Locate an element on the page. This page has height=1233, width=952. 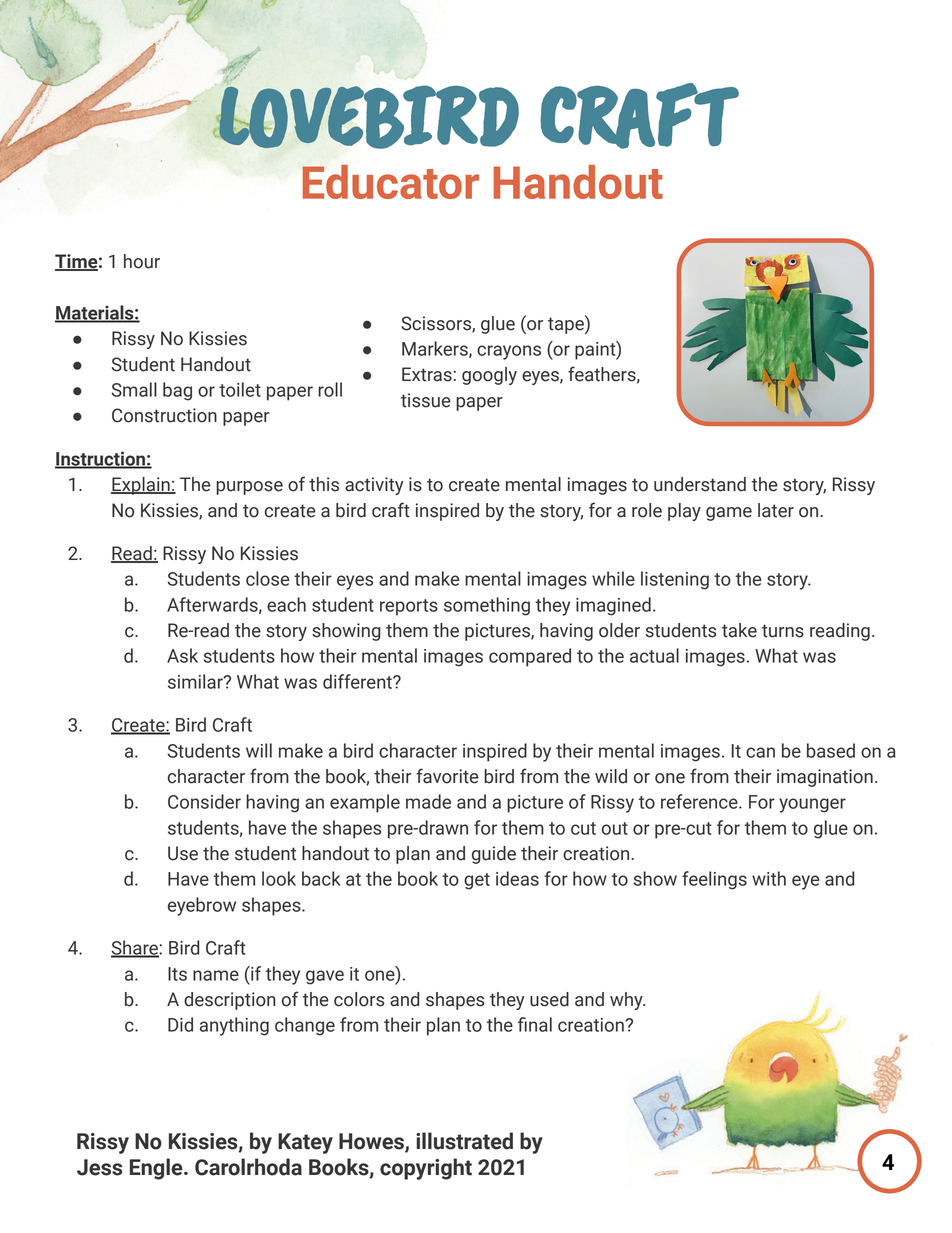
Engle is located at coordinates (157, 1169).
